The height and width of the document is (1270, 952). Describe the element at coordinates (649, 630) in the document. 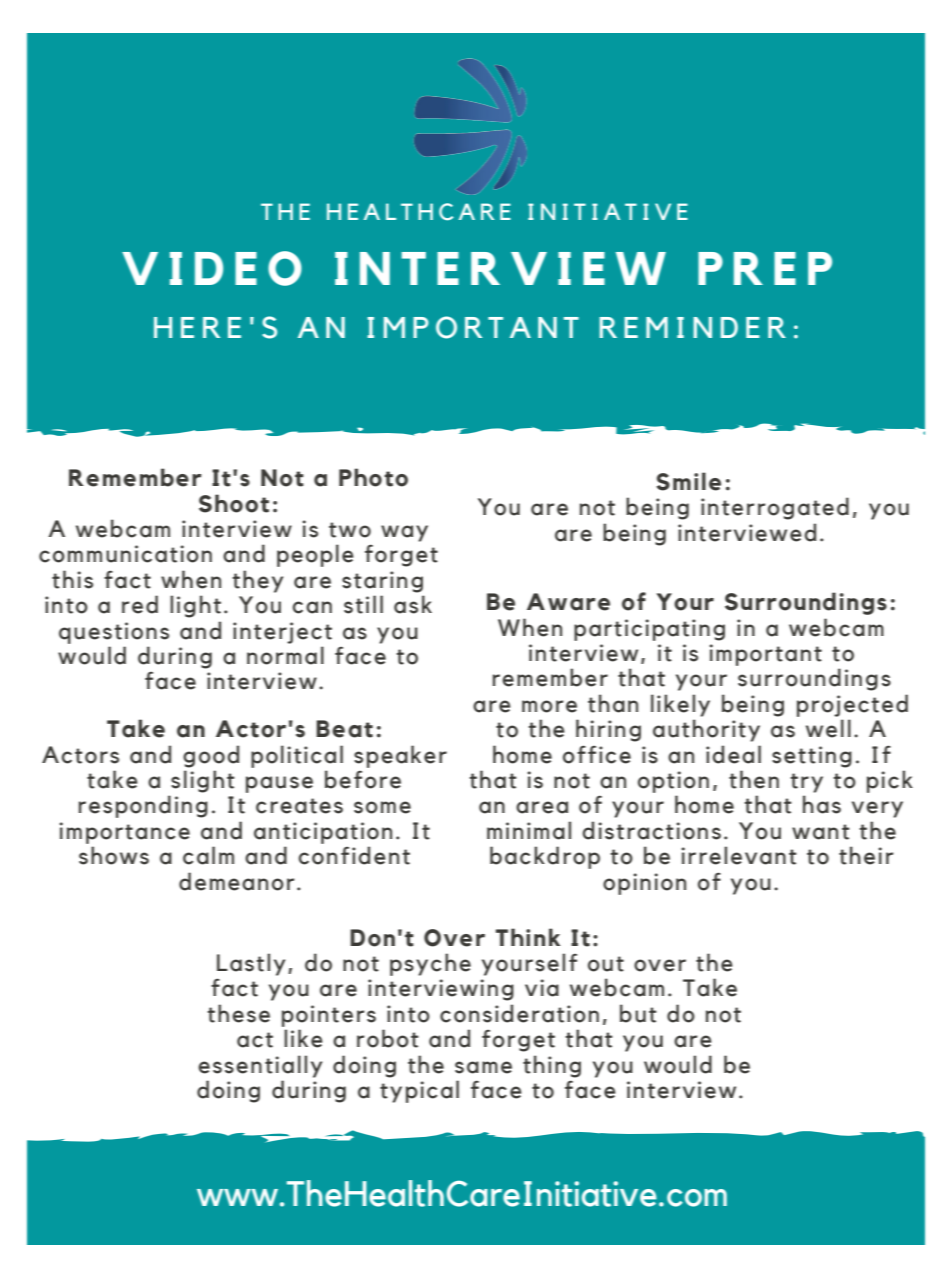

I see `participating` at that location.
